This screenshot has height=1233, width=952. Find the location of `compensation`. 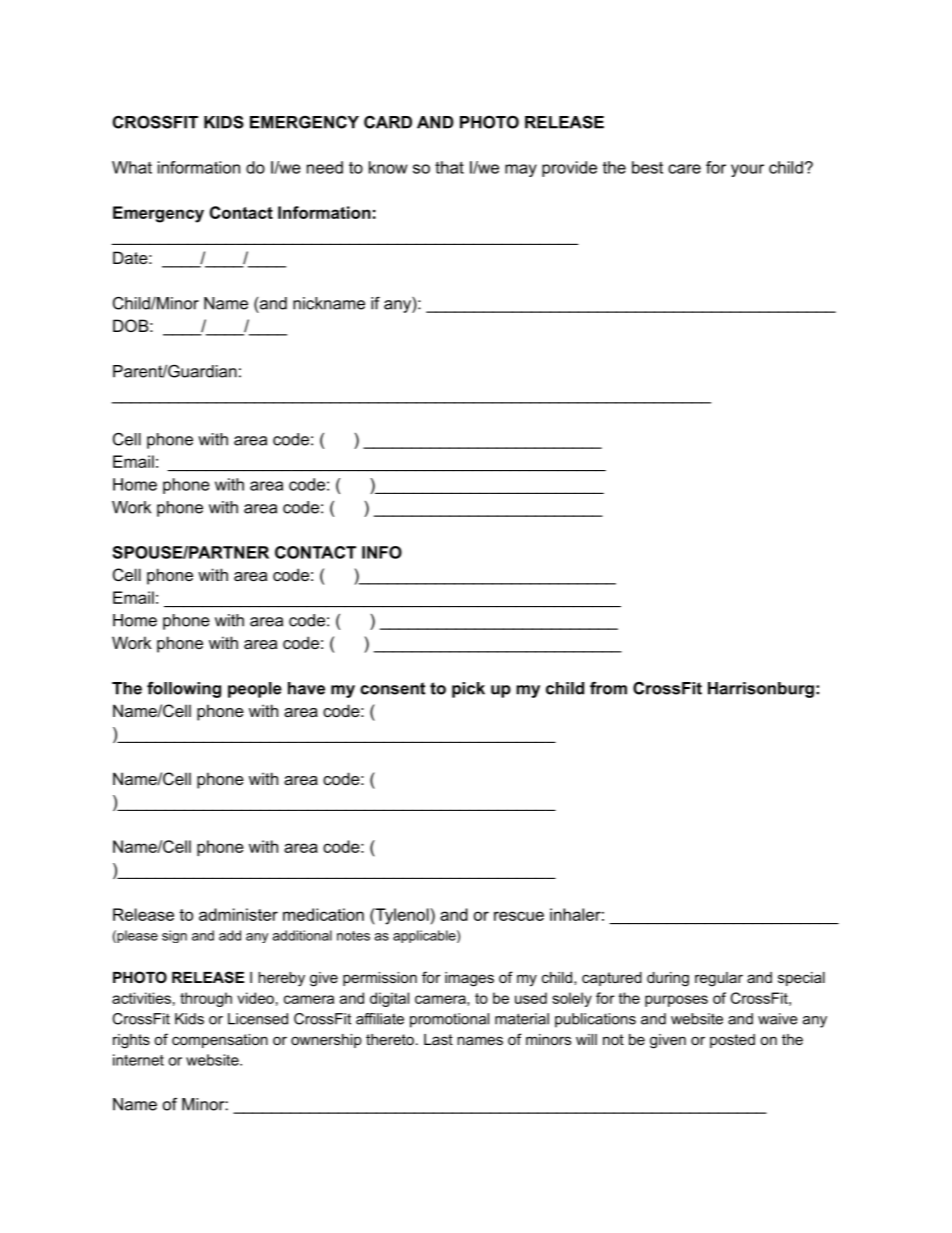

compensation is located at coordinates (220, 1041).
